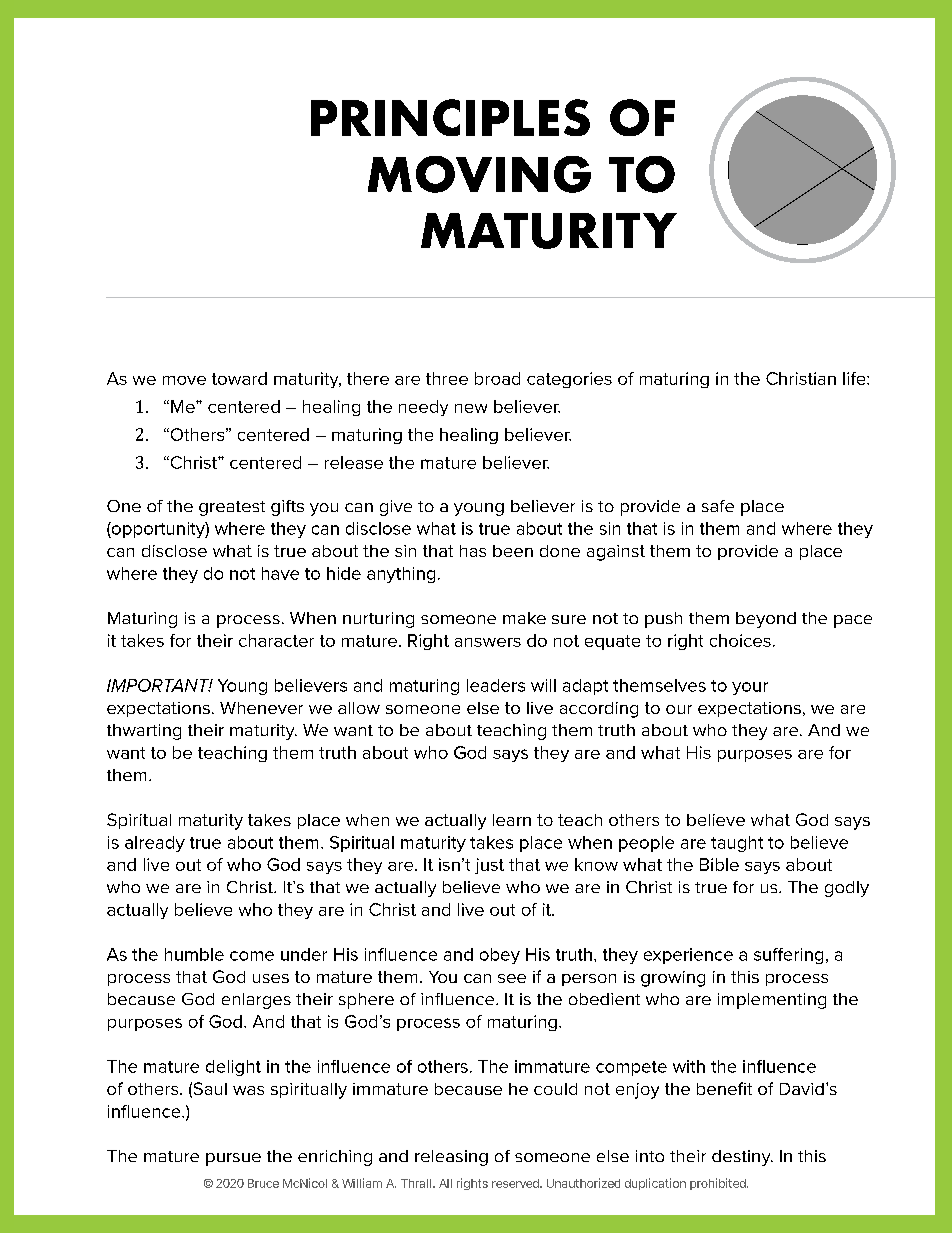 This image has height=1233, width=952. What do you see at coordinates (718, 506) in the image?
I see `safe` at bounding box center [718, 506].
